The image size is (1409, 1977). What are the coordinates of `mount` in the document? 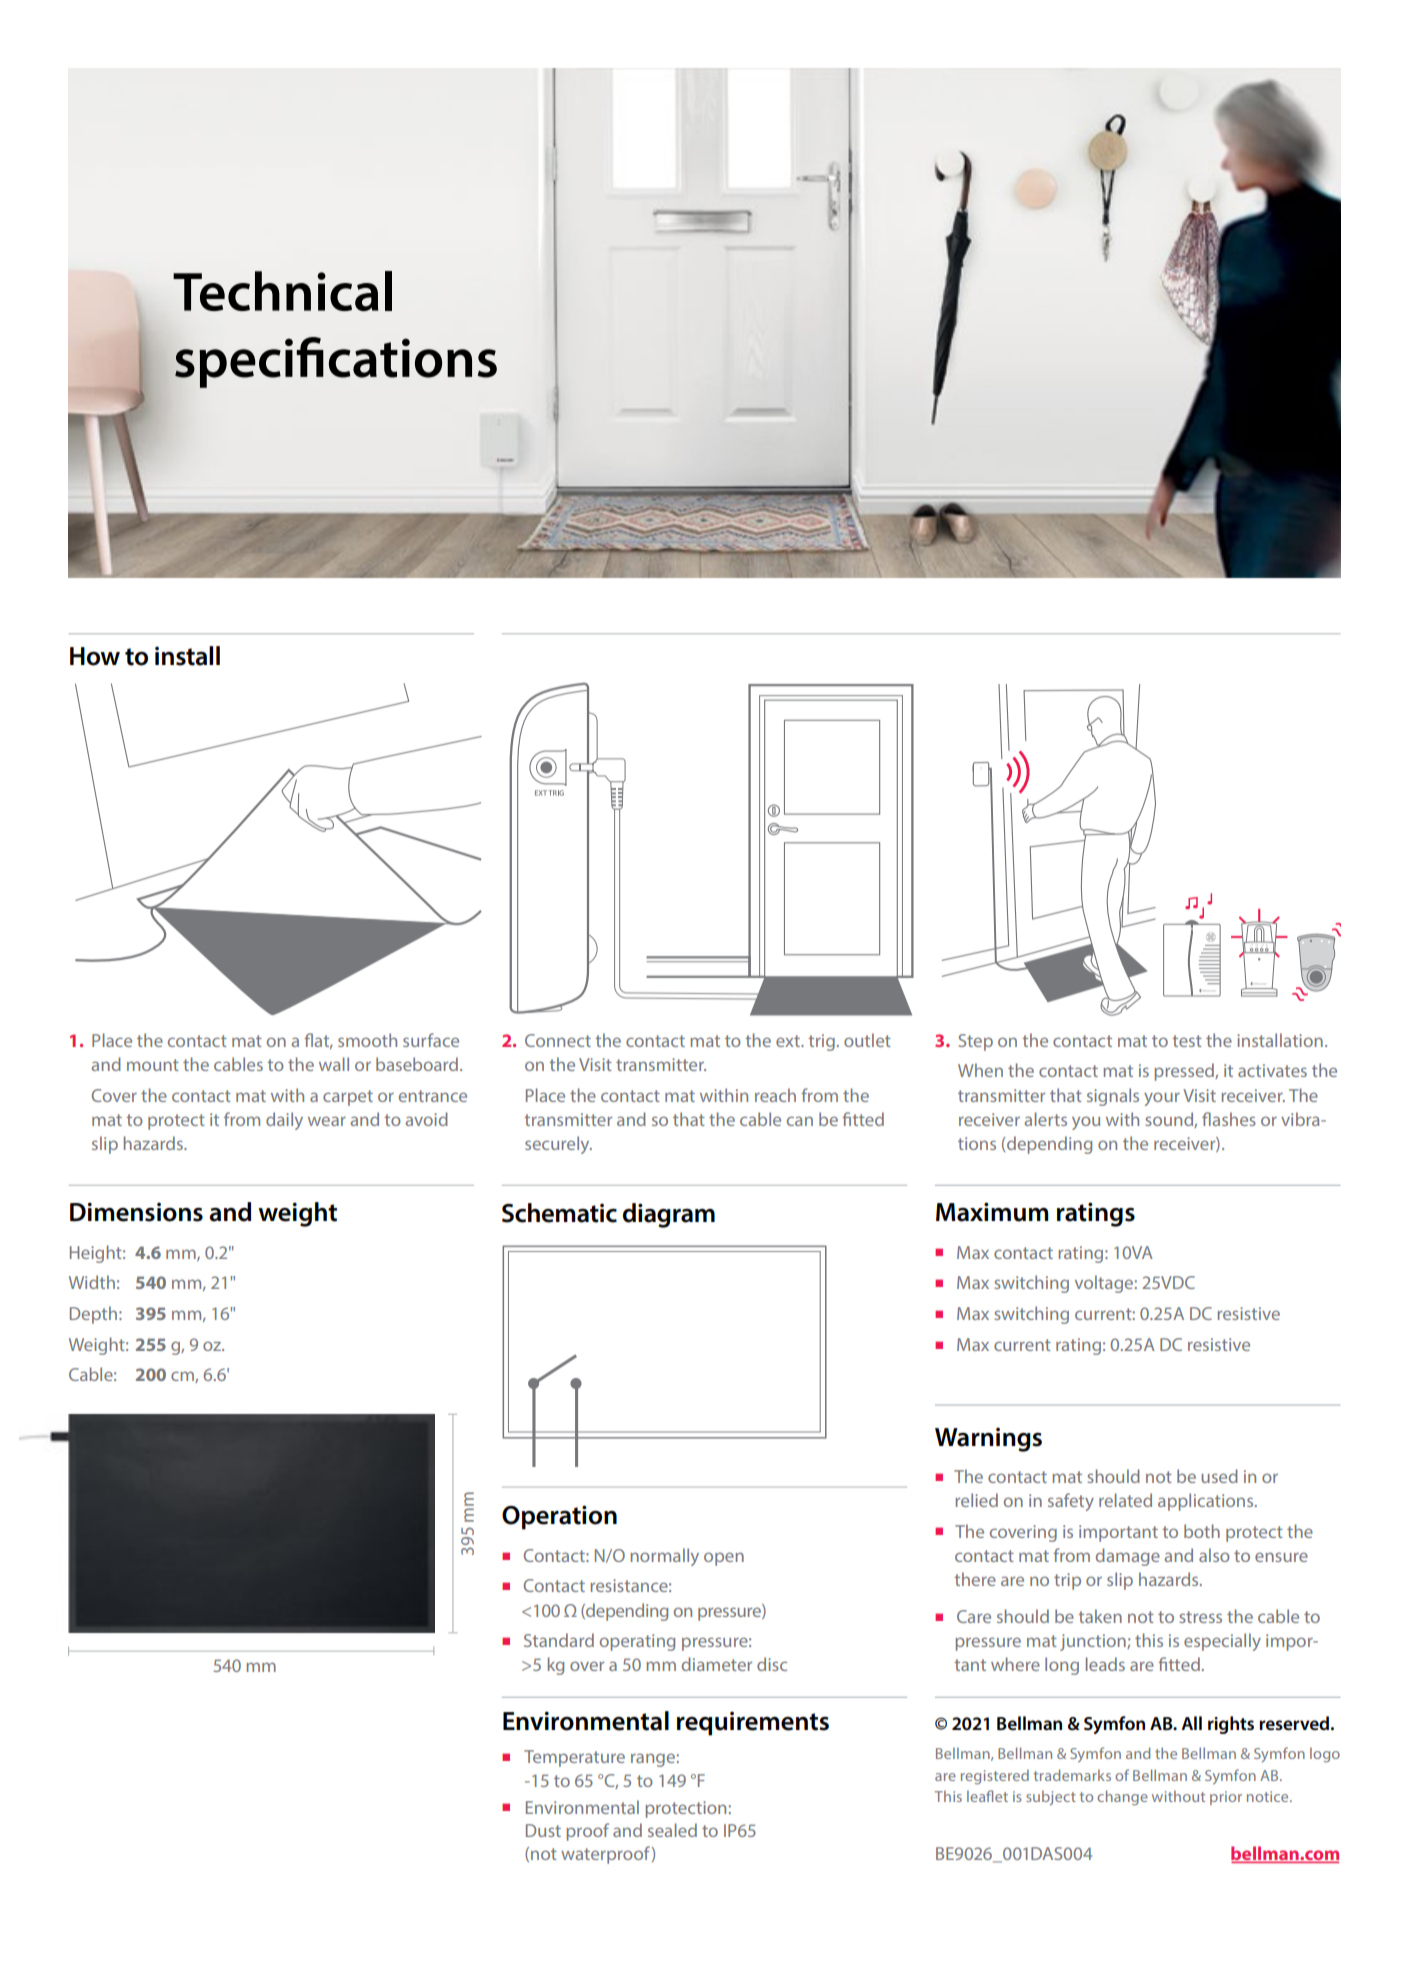 It's located at (153, 1065).
